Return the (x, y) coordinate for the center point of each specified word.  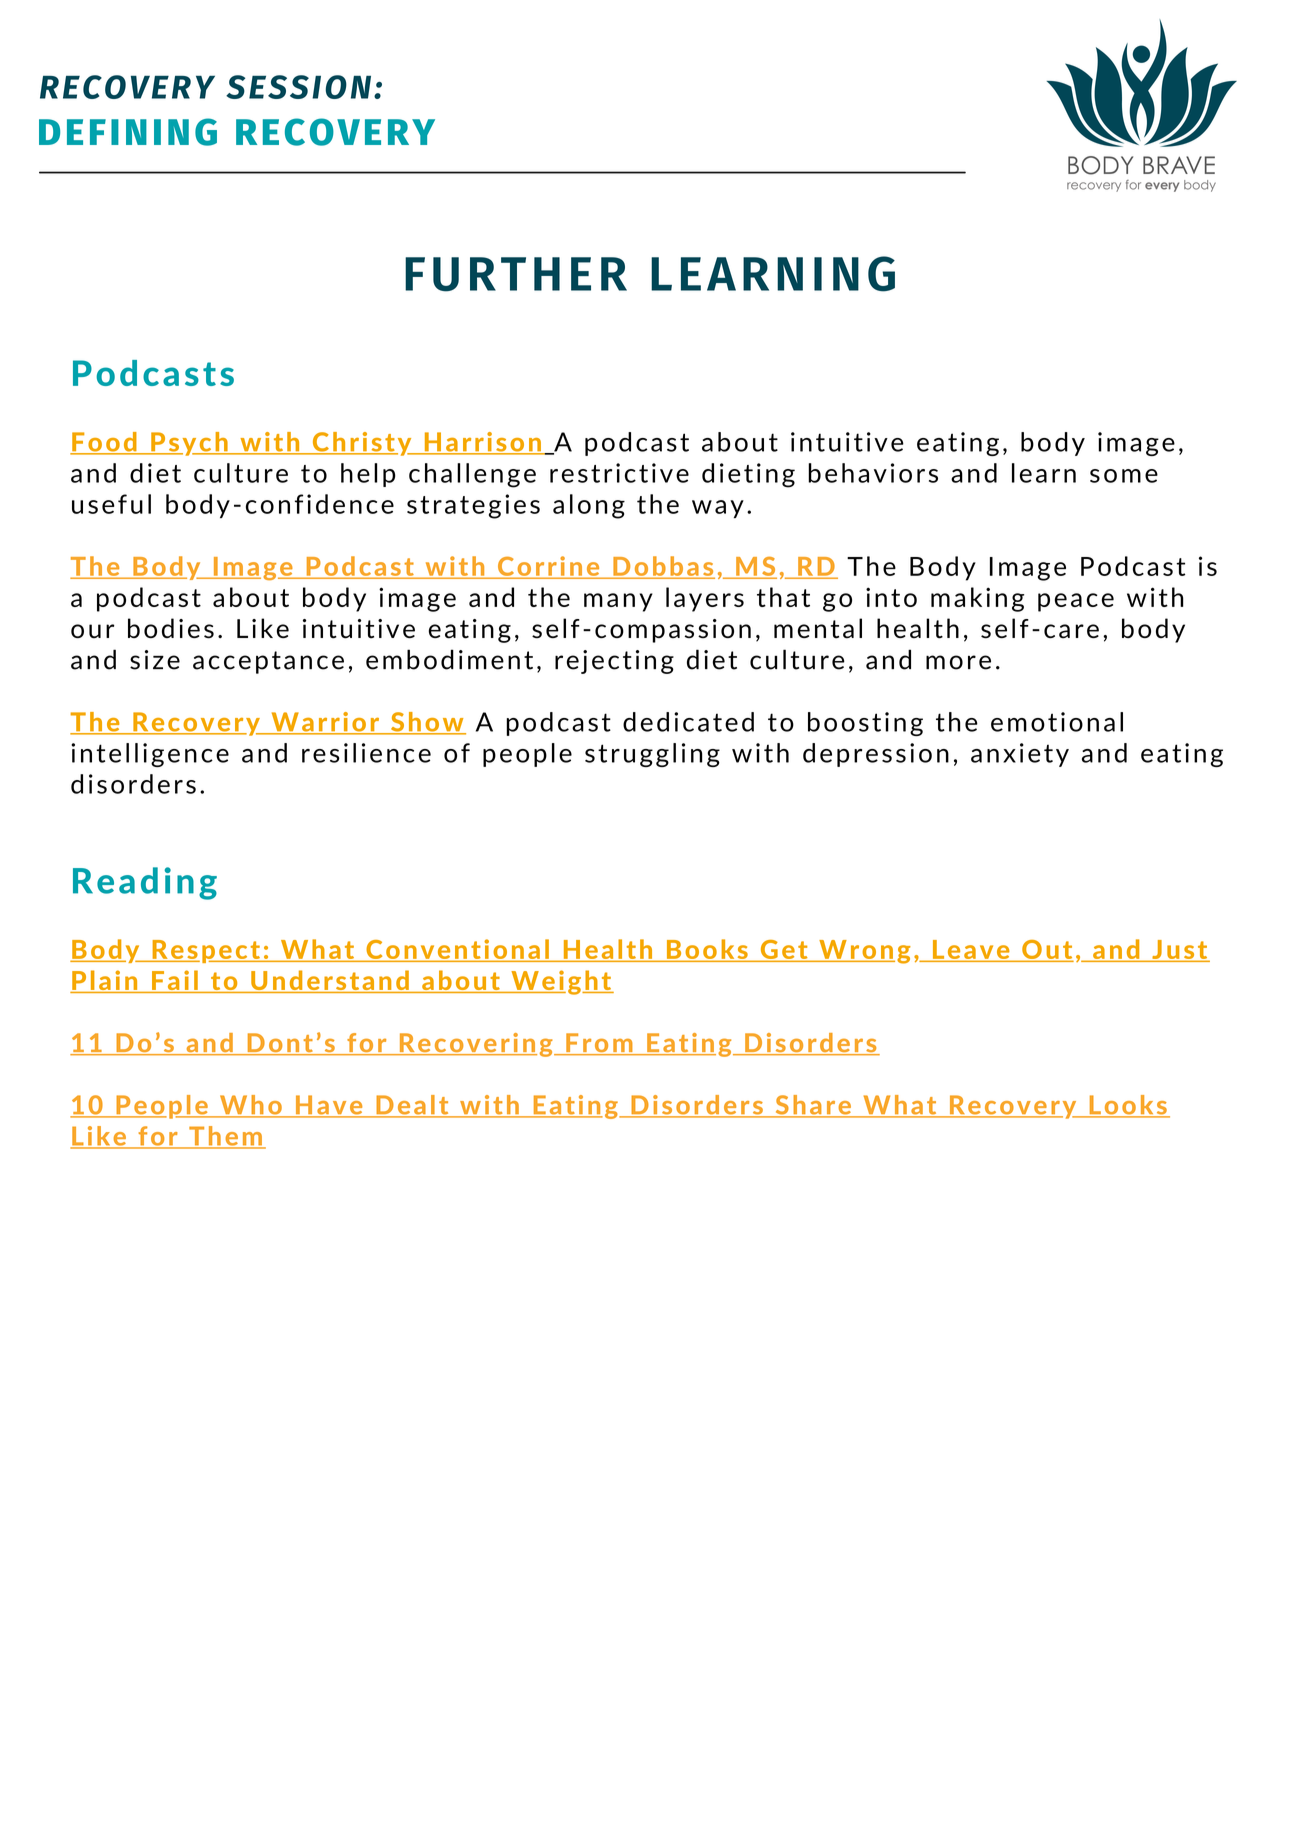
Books (707, 950)
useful (111, 504)
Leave (971, 951)
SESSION (298, 87)
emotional (1057, 722)
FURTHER (516, 274)
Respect (206, 951)
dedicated (688, 722)
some (1124, 476)
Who (251, 1106)
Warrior (325, 723)
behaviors (873, 473)
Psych (189, 444)
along (589, 506)
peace (1076, 602)
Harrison (482, 443)
